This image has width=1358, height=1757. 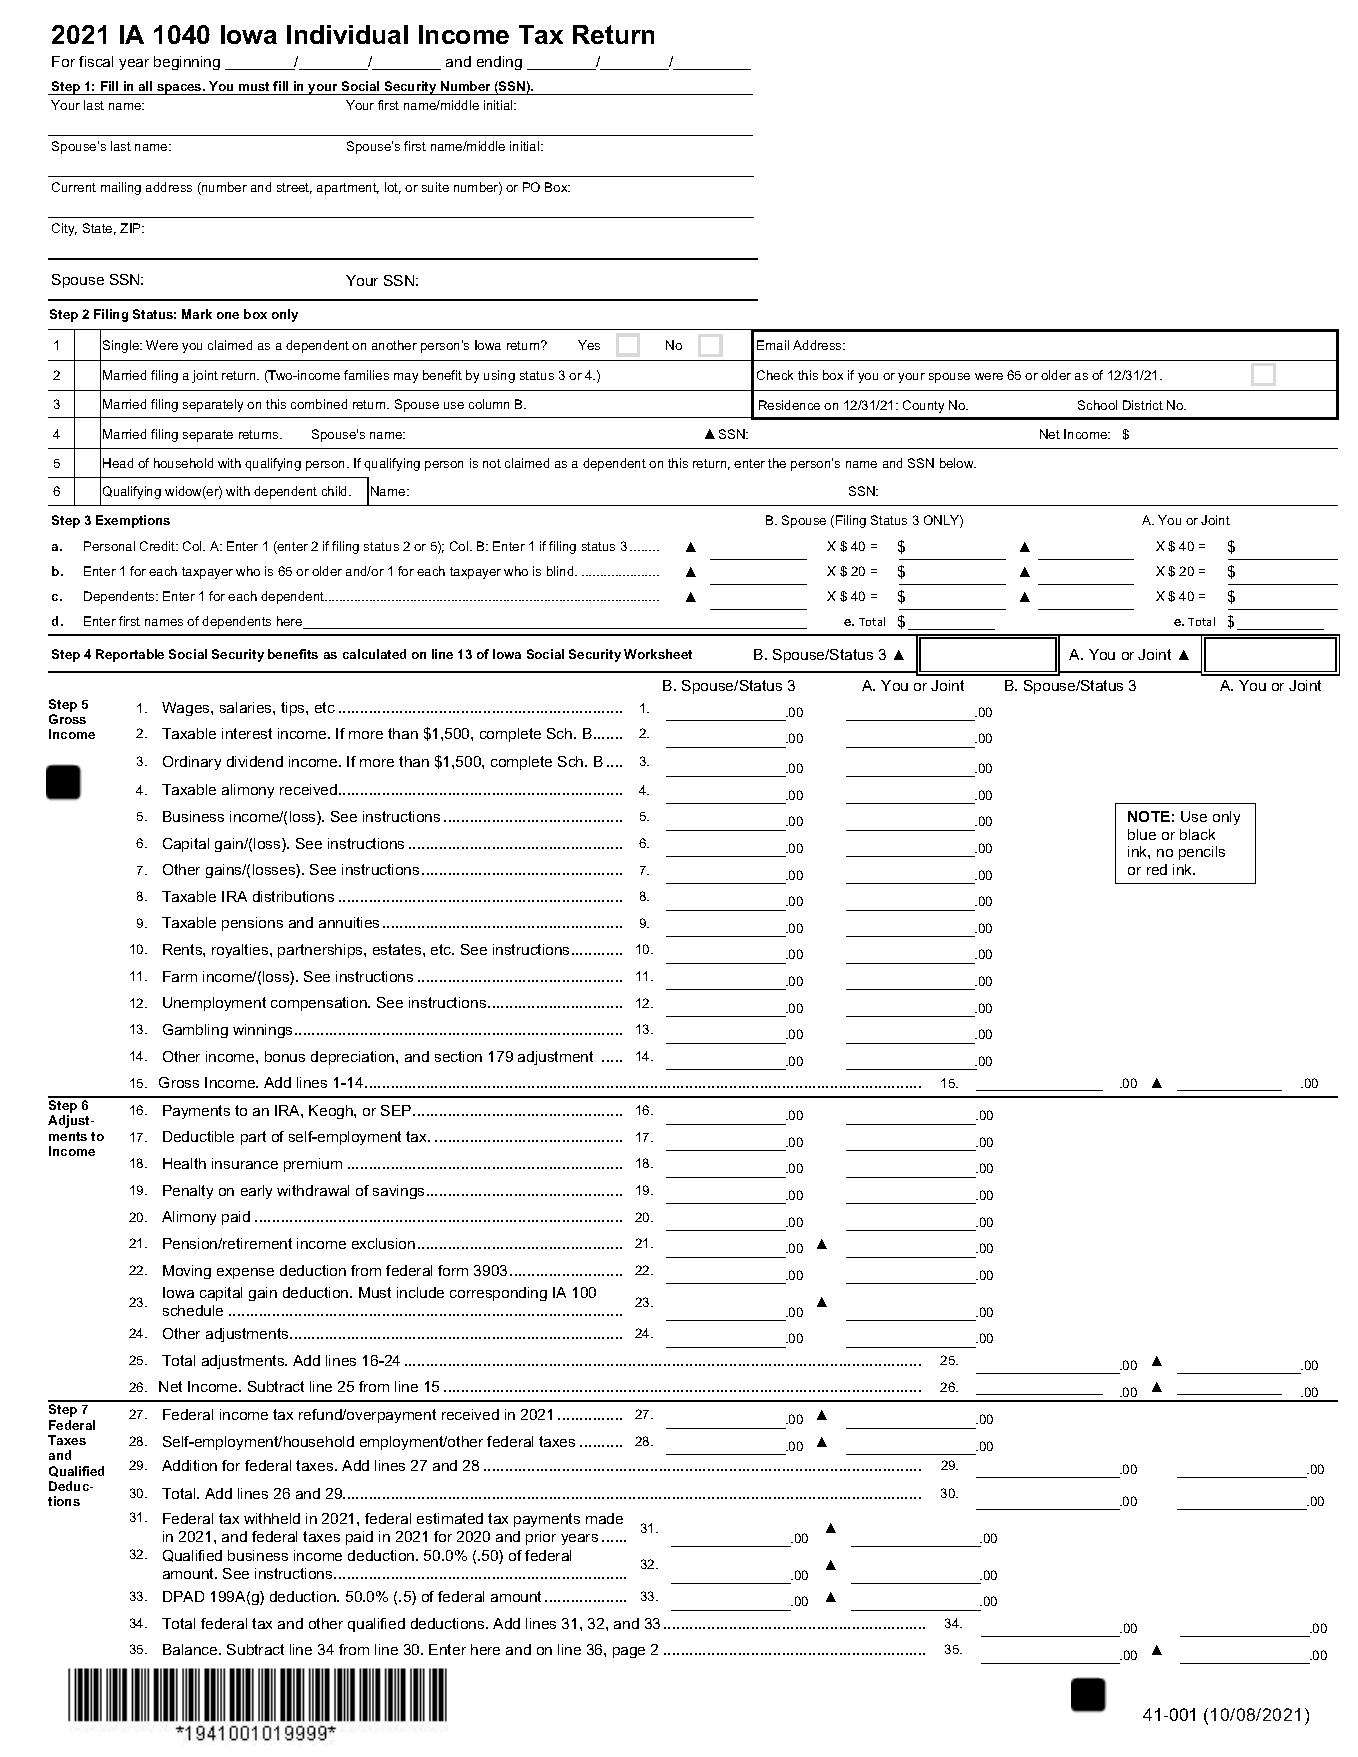 I want to click on beginning, so click(x=187, y=63).
